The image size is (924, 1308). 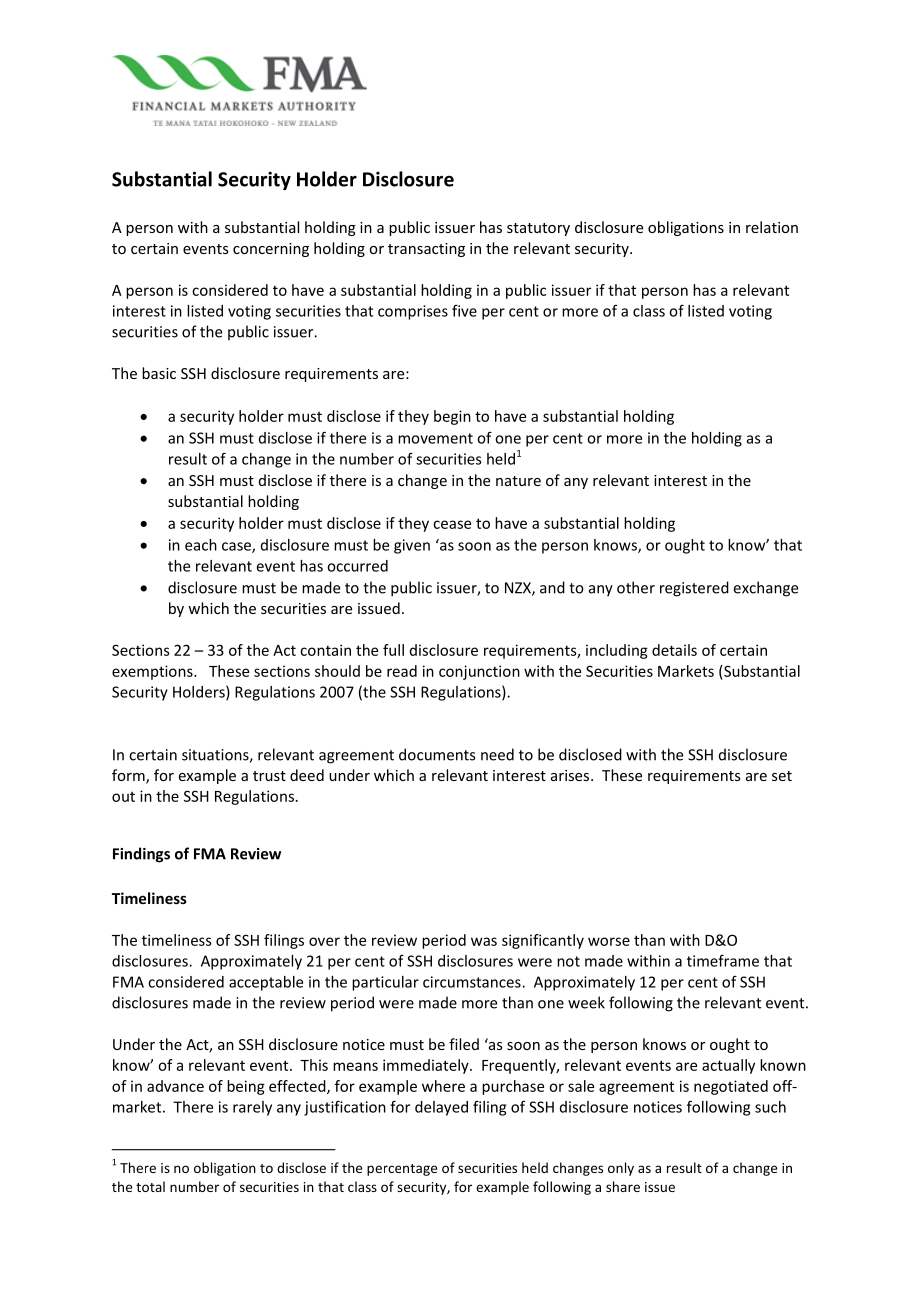 What do you see at coordinates (674, 650) in the screenshot?
I see `details` at bounding box center [674, 650].
